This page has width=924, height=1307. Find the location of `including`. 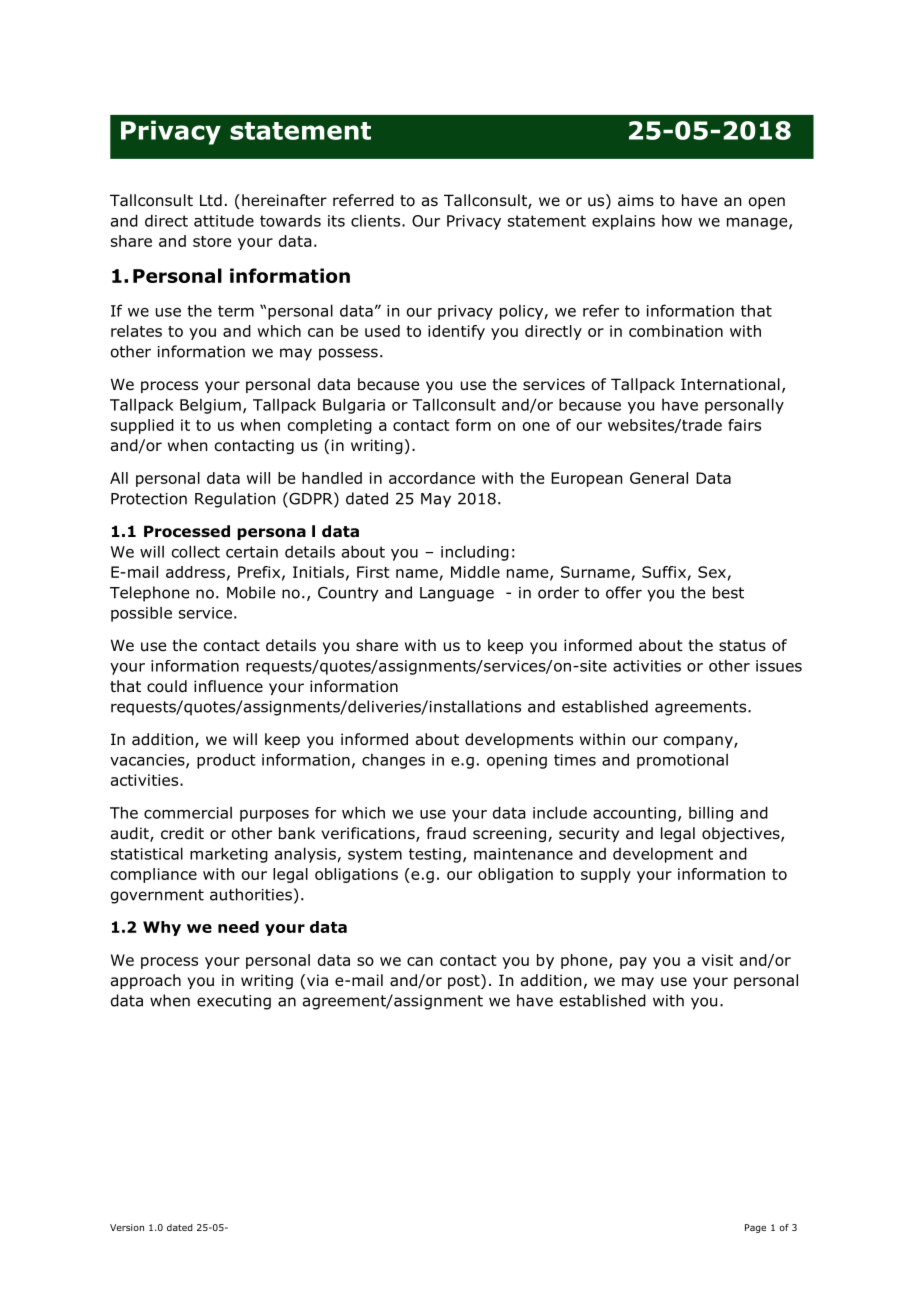

including is located at coordinates (475, 553).
